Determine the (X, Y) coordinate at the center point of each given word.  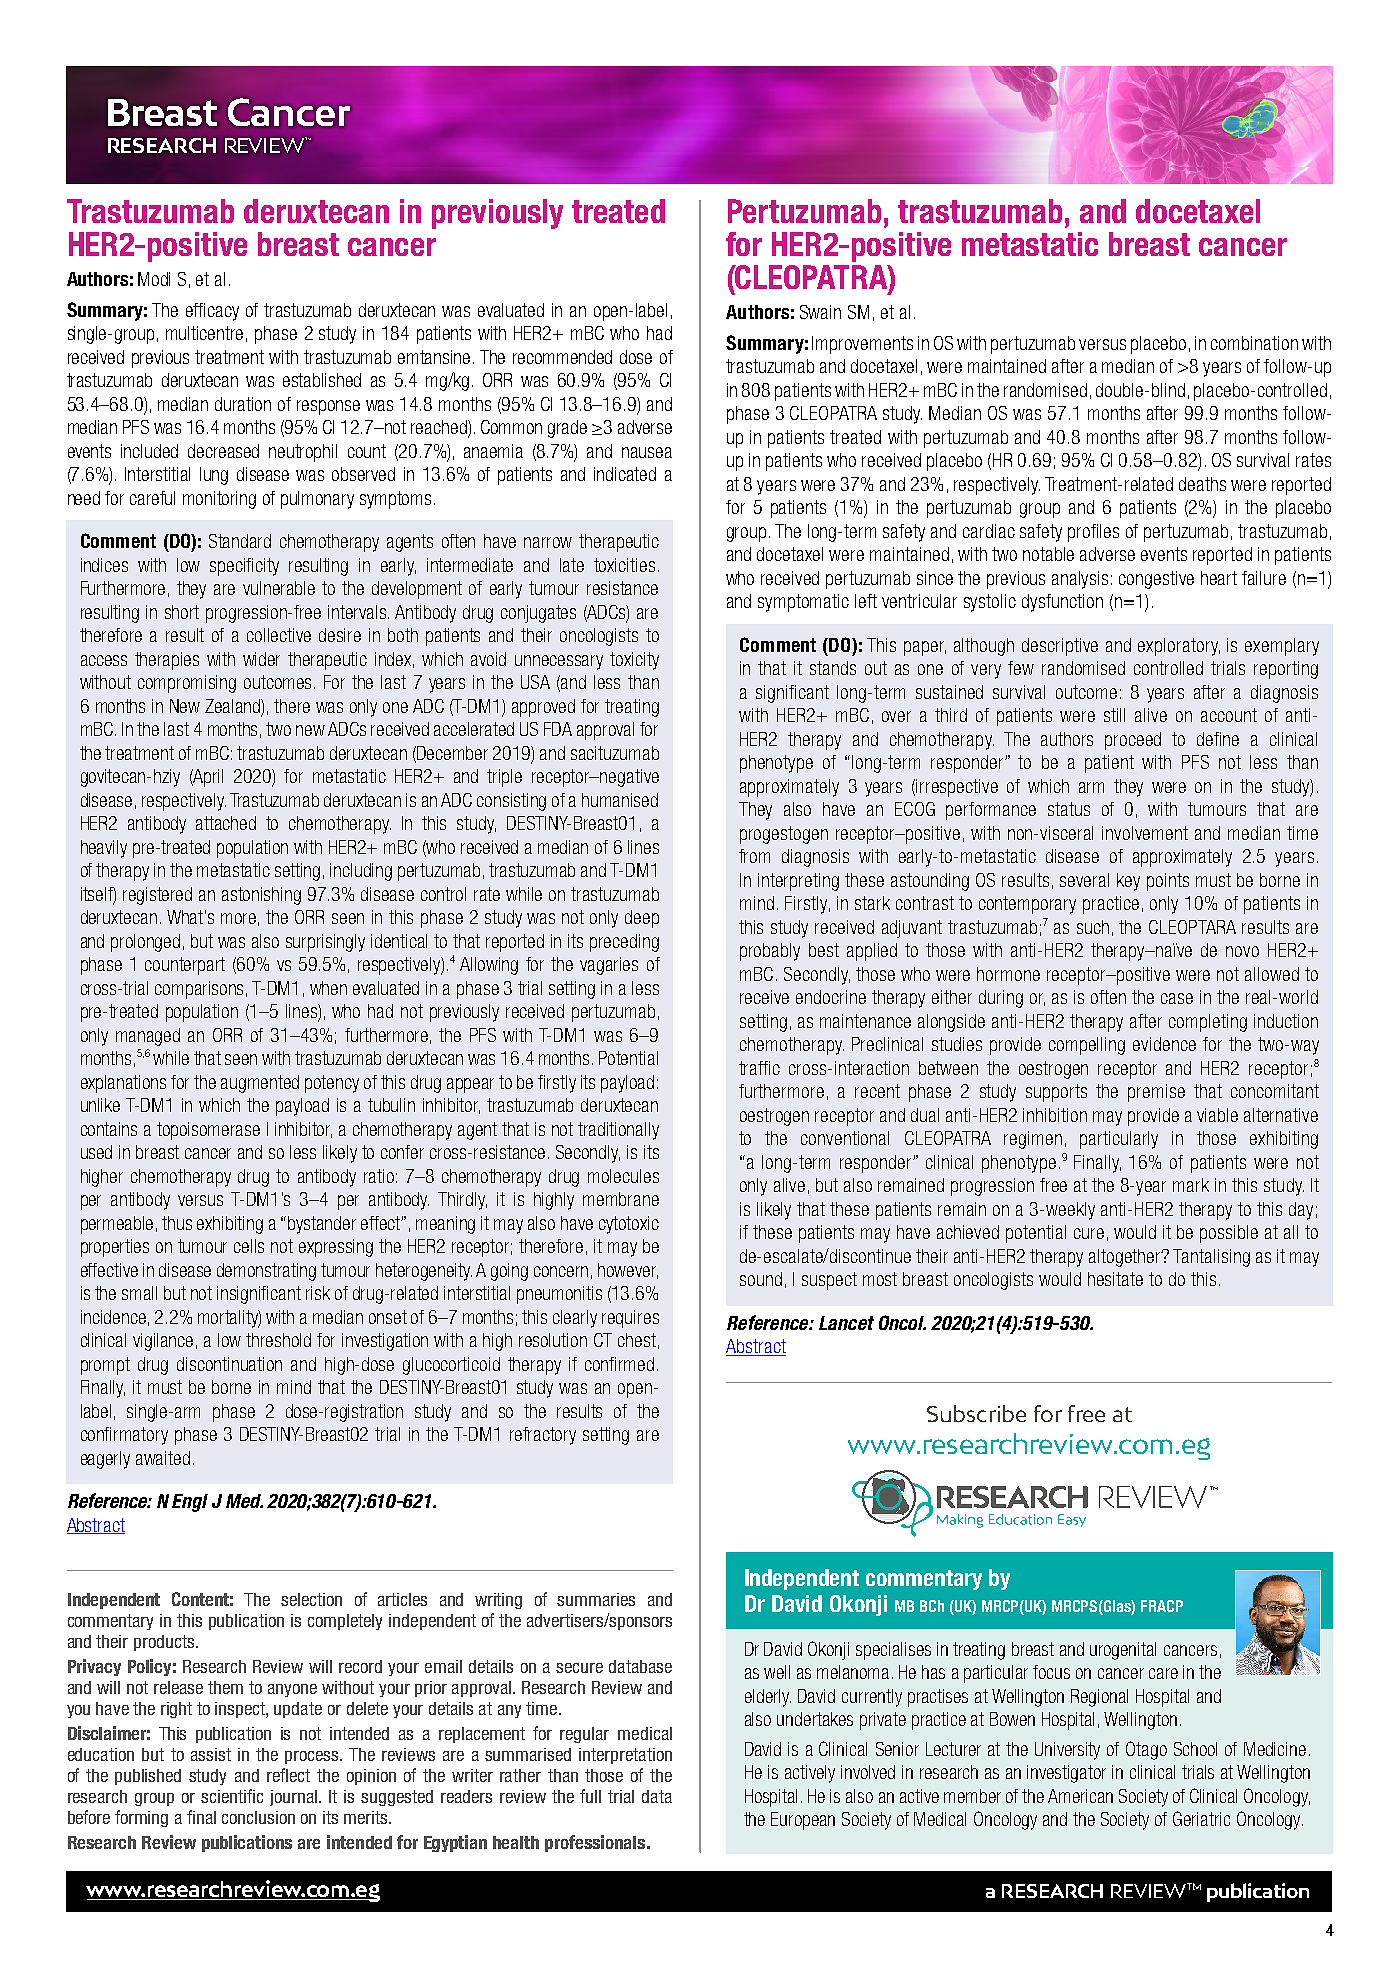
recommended (562, 357)
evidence (1164, 1044)
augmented (260, 1084)
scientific (232, 1796)
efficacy (212, 312)
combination (1254, 343)
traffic (759, 1068)
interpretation (625, 1756)
